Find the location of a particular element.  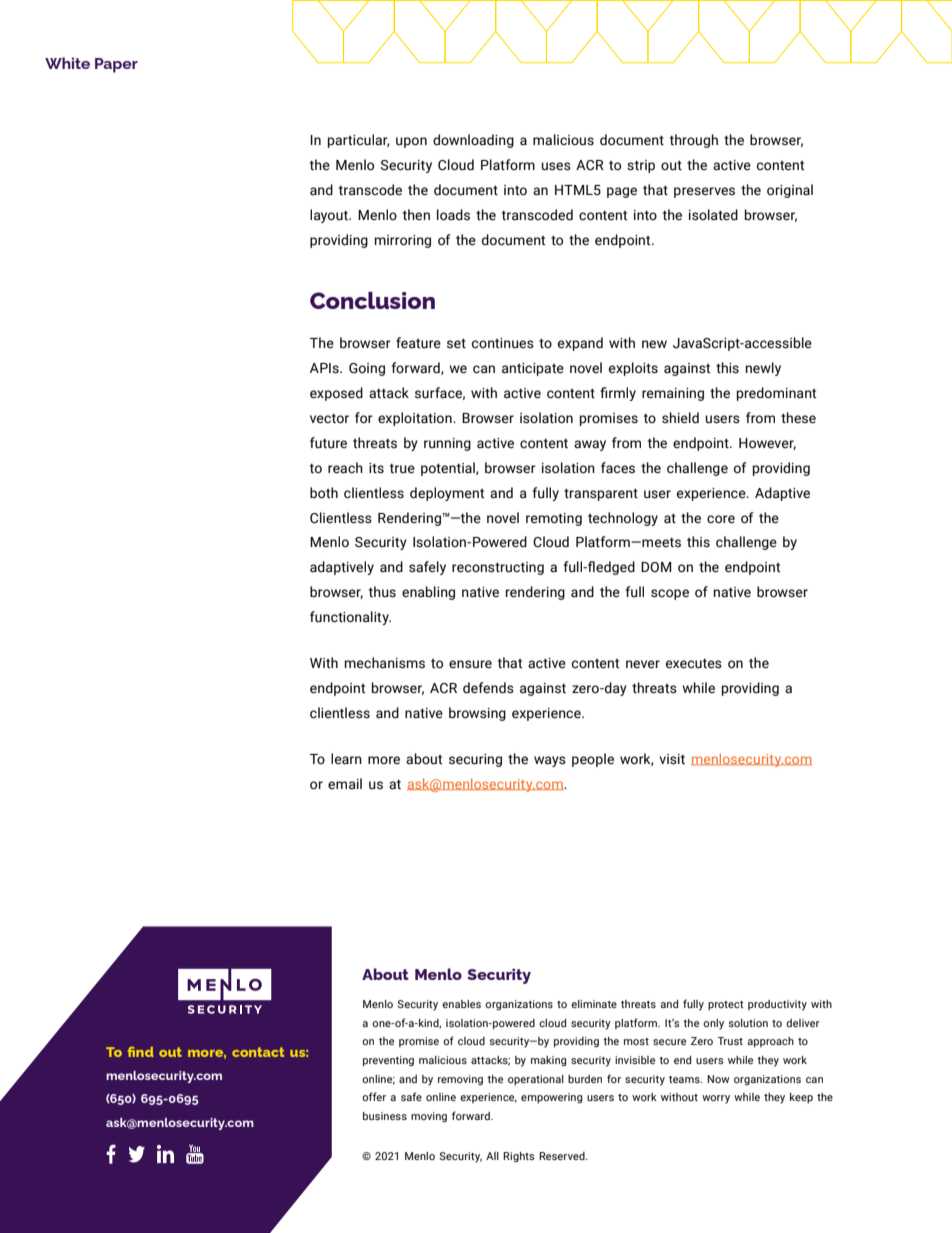

worry is located at coordinates (716, 1099).
